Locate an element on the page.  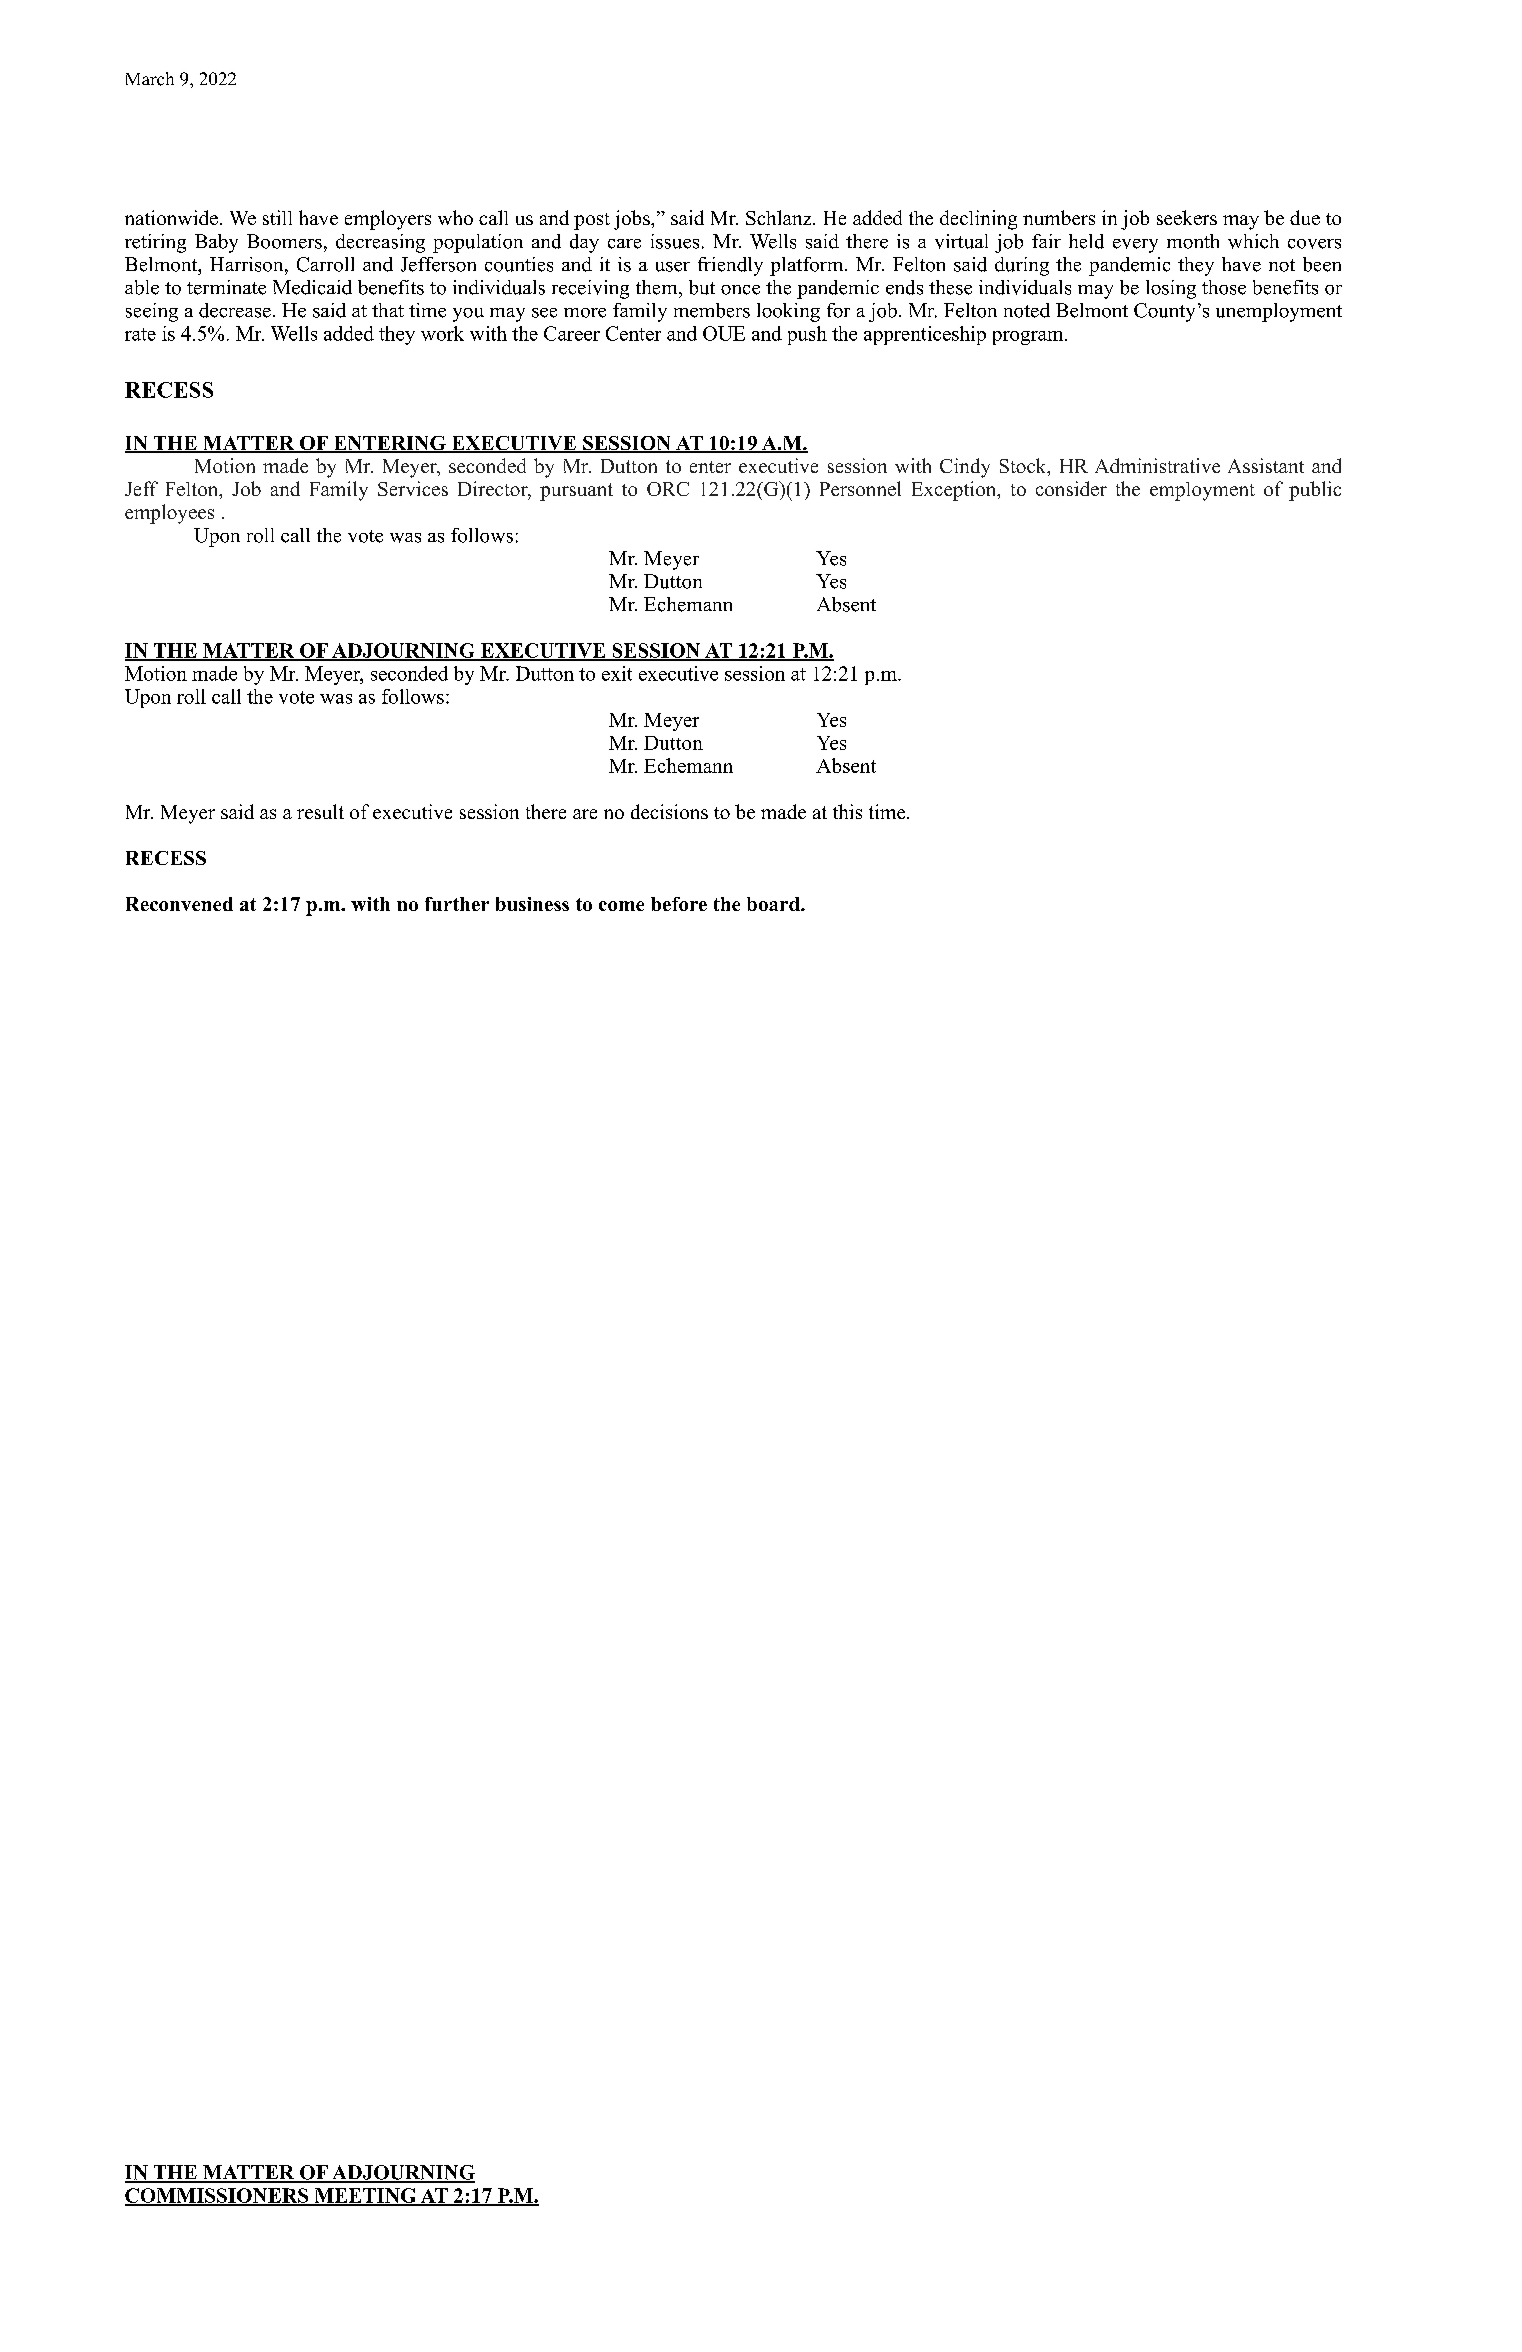
board is located at coordinates (774, 904).
